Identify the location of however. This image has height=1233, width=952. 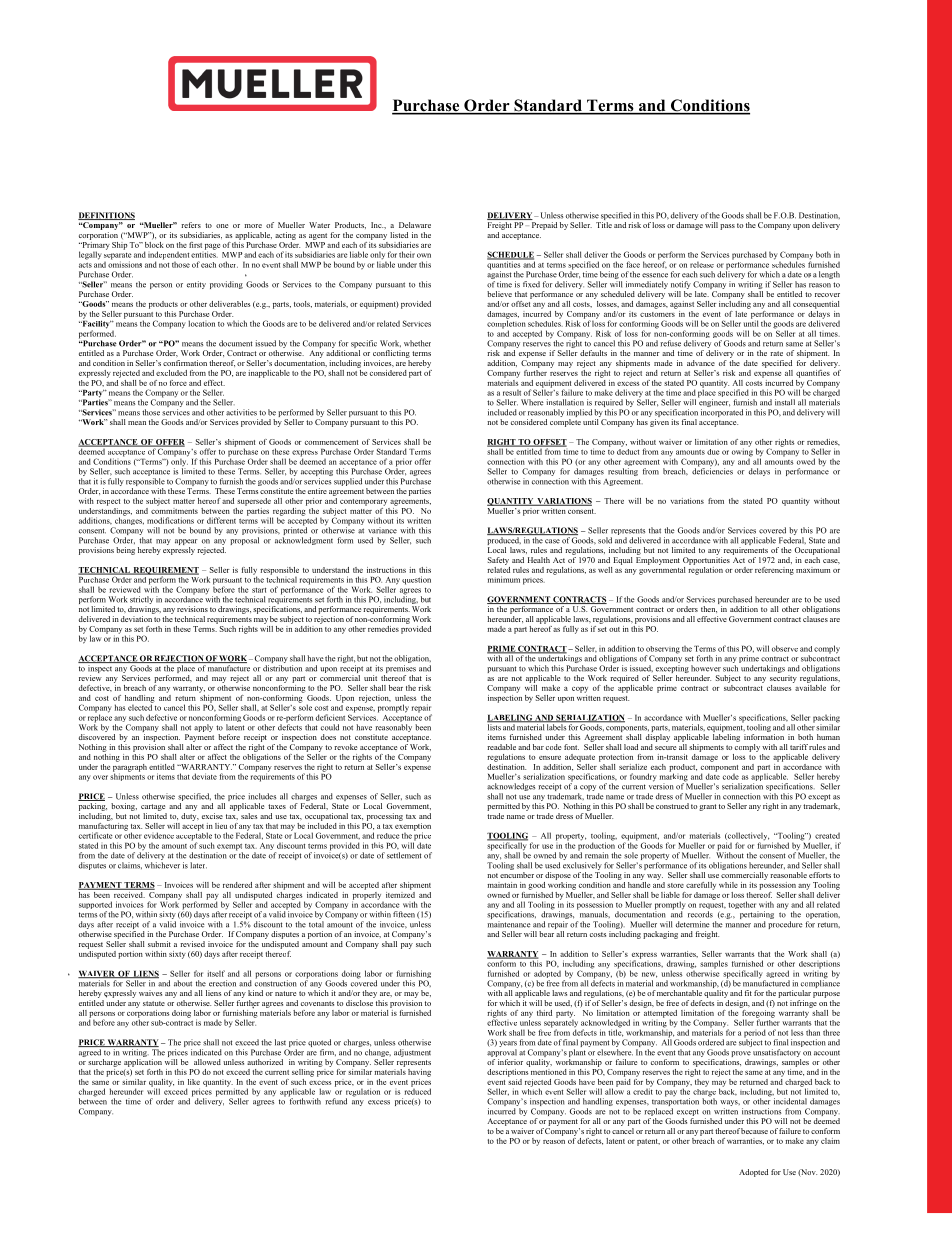
(706, 668).
